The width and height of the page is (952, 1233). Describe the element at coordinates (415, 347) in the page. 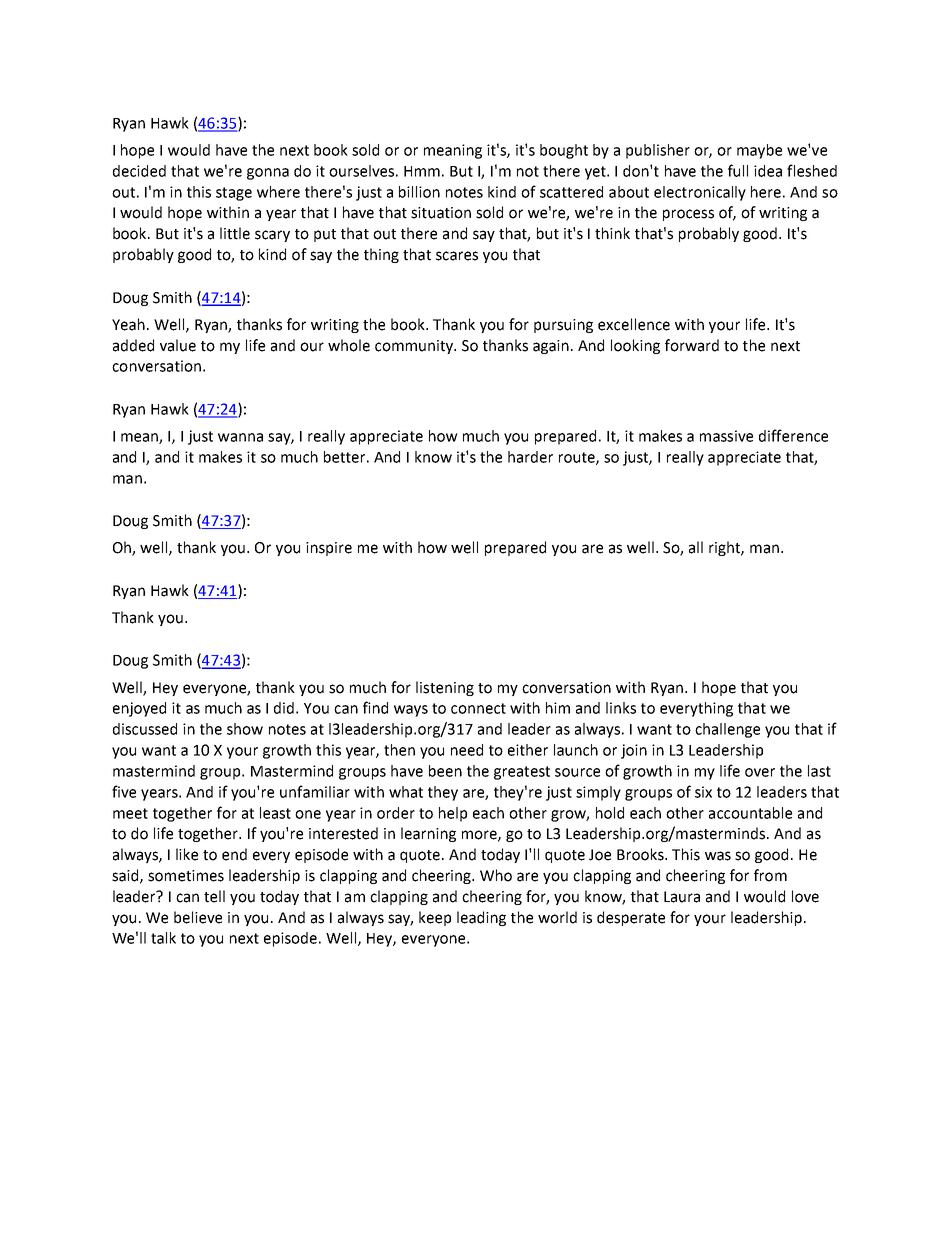

I see `community` at that location.
